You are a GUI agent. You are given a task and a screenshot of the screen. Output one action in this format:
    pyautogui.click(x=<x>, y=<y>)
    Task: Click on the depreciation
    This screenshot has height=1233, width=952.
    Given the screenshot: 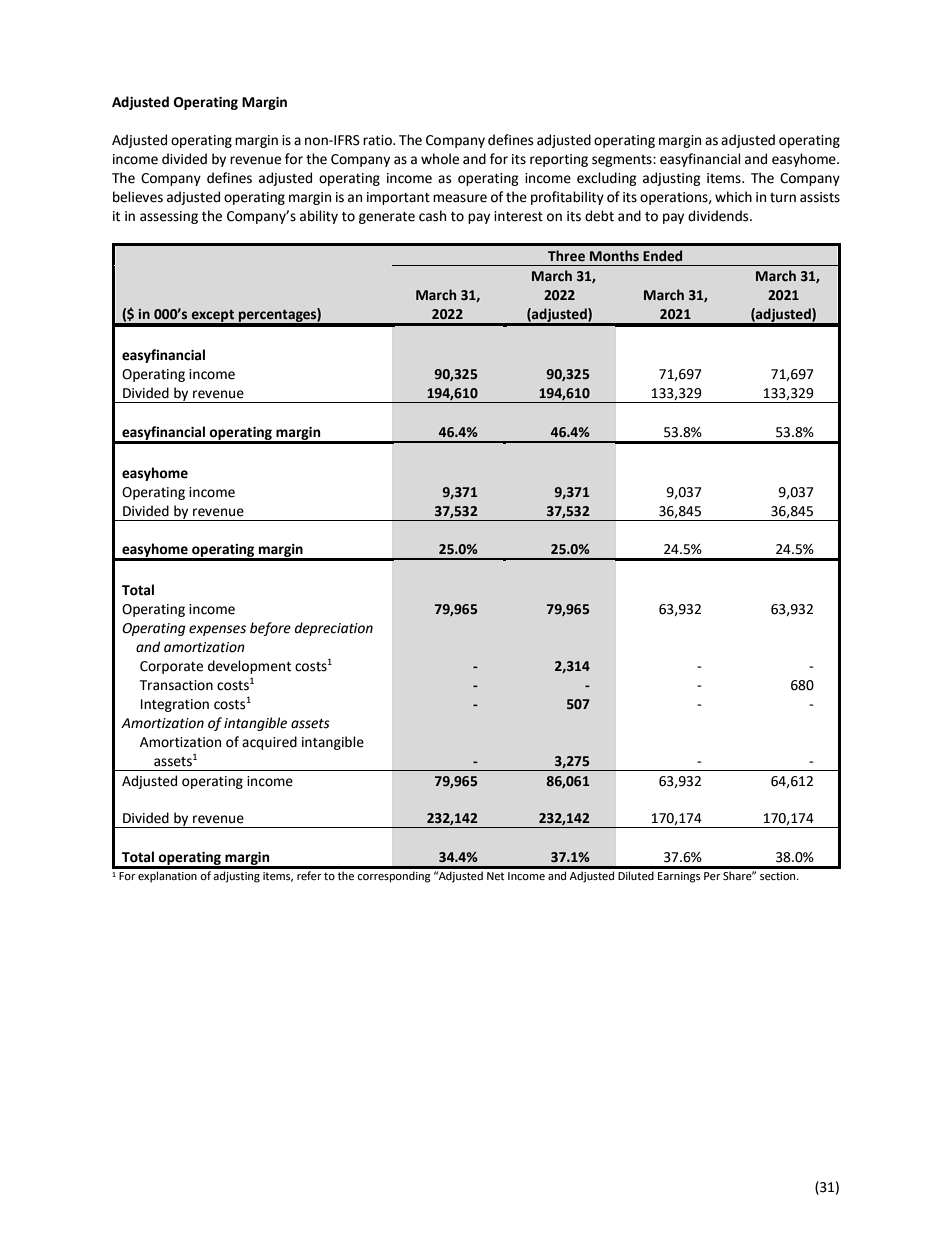 What is the action you would take?
    pyautogui.click(x=334, y=629)
